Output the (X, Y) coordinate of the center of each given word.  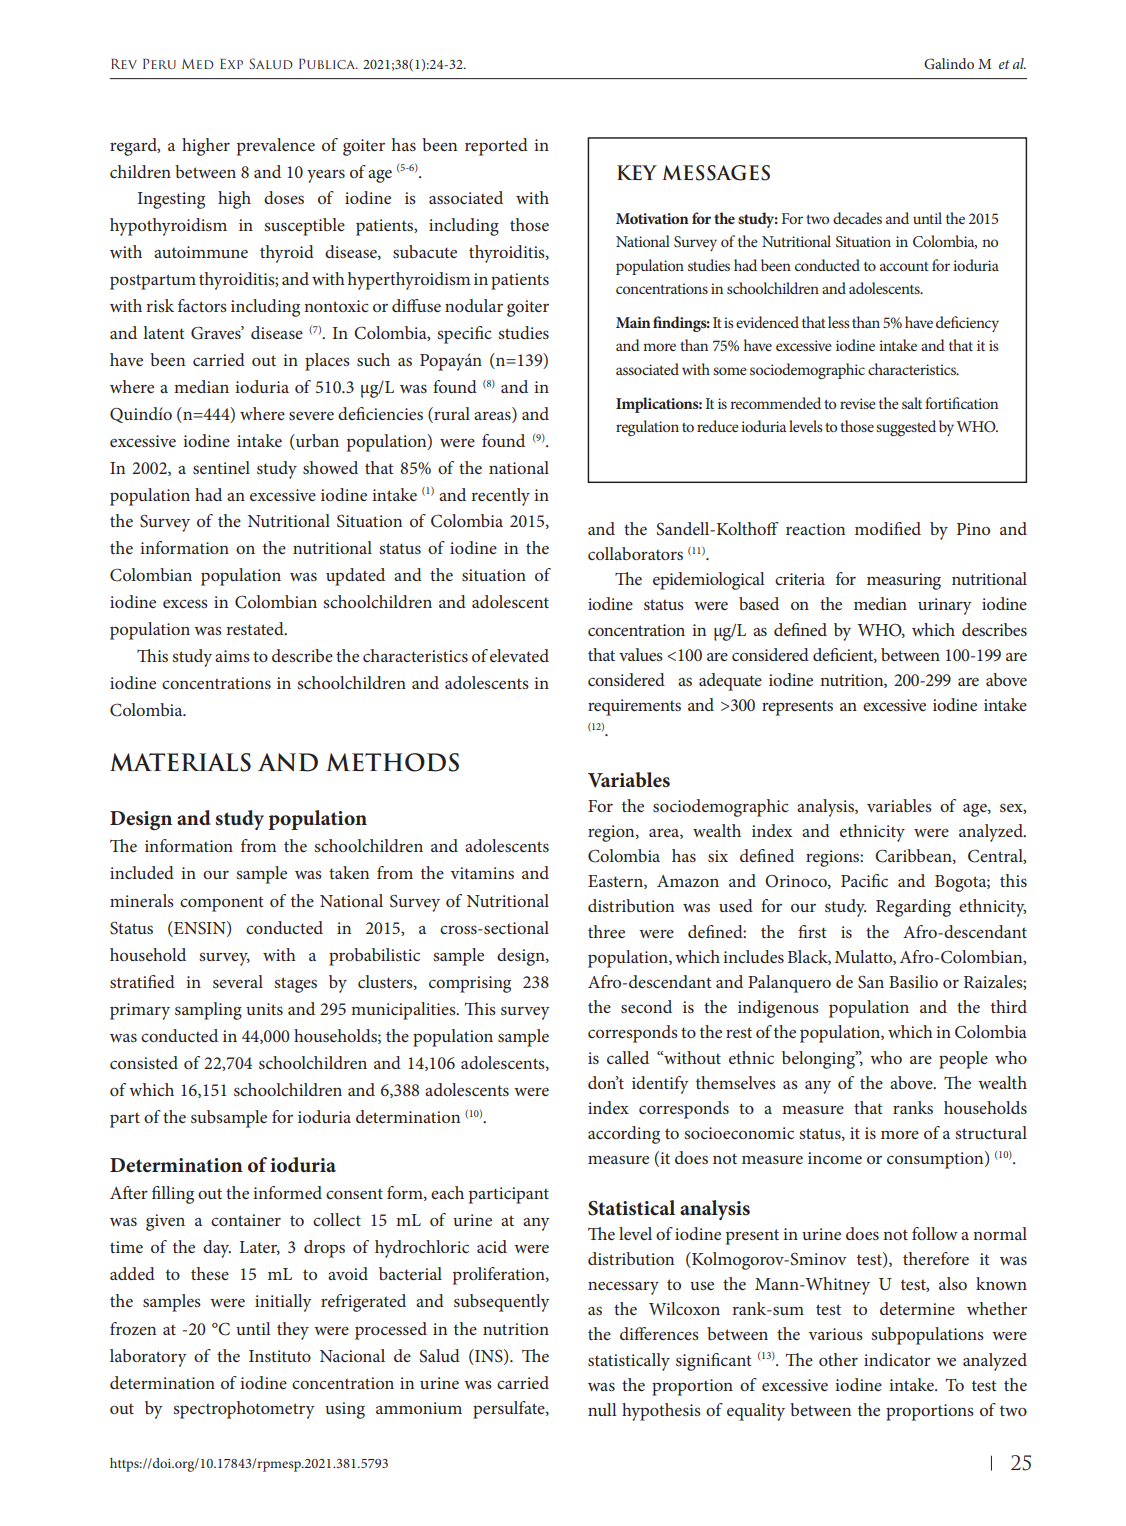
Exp (231, 64)
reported (496, 147)
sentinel (221, 467)
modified (888, 528)
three (606, 931)
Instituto (280, 1356)
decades (857, 218)
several (238, 981)
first (812, 931)
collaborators (635, 553)
